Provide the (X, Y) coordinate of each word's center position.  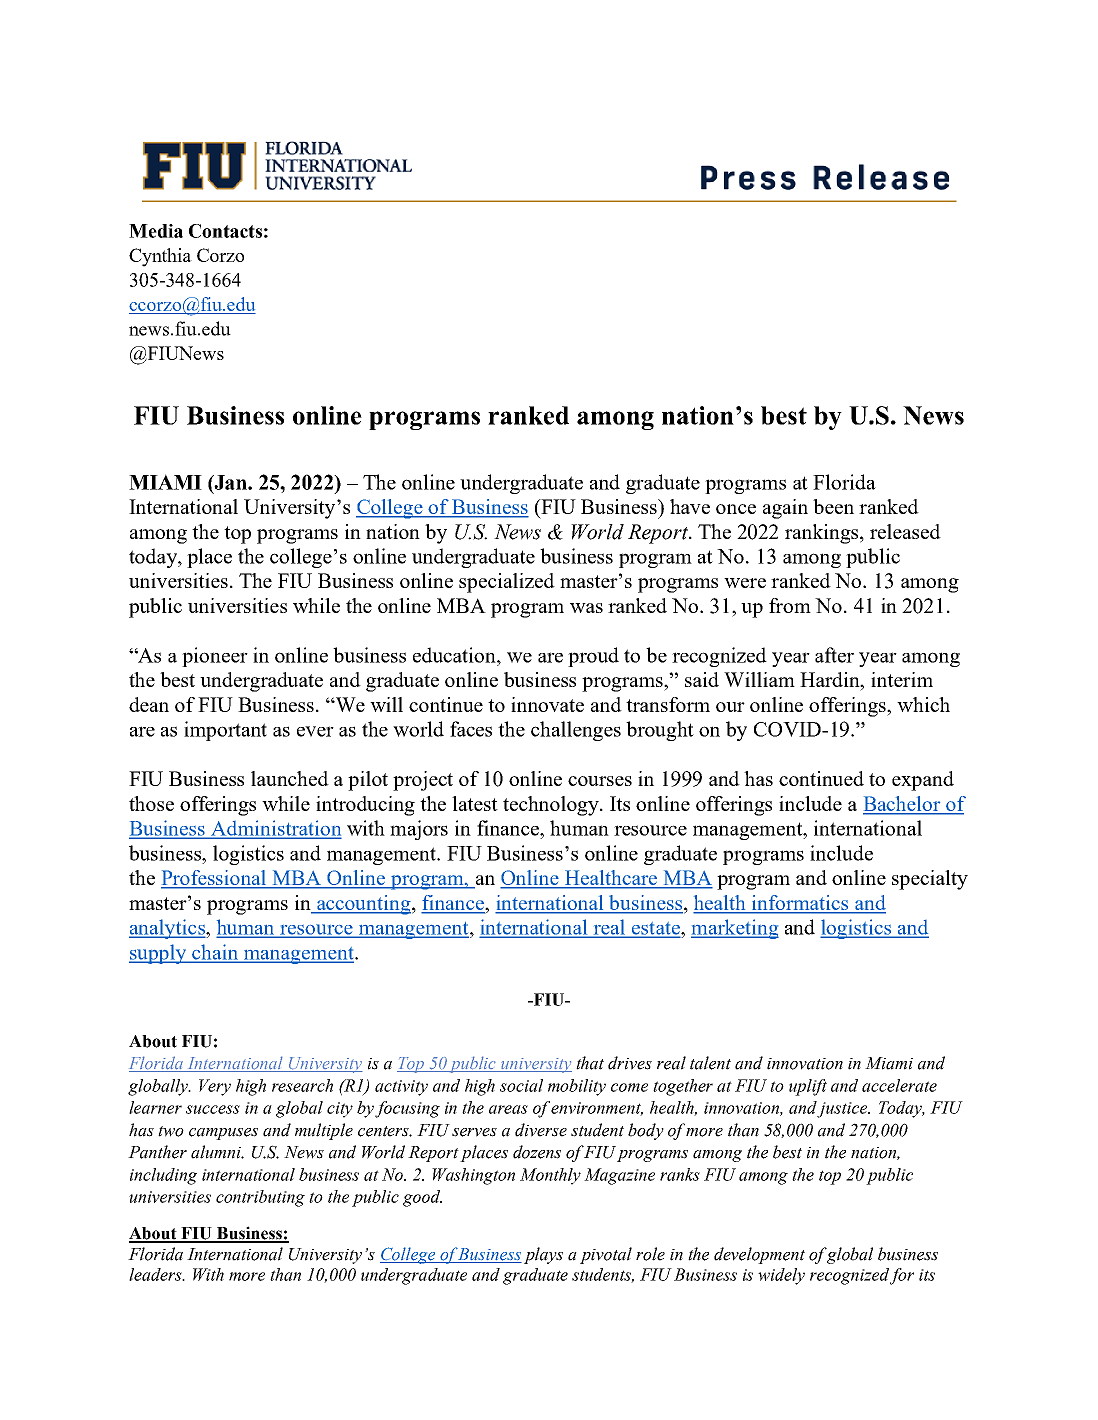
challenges (576, 731)
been (833, 506)
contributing (260, 1198)
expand (923, 781)
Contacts (225, 231)
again (785, 509)
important (225, 731)
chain (215, 953)
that (590, 1063)
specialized (507, 583)
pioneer (215, 657)
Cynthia (160, 257)
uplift (808, 1087)
